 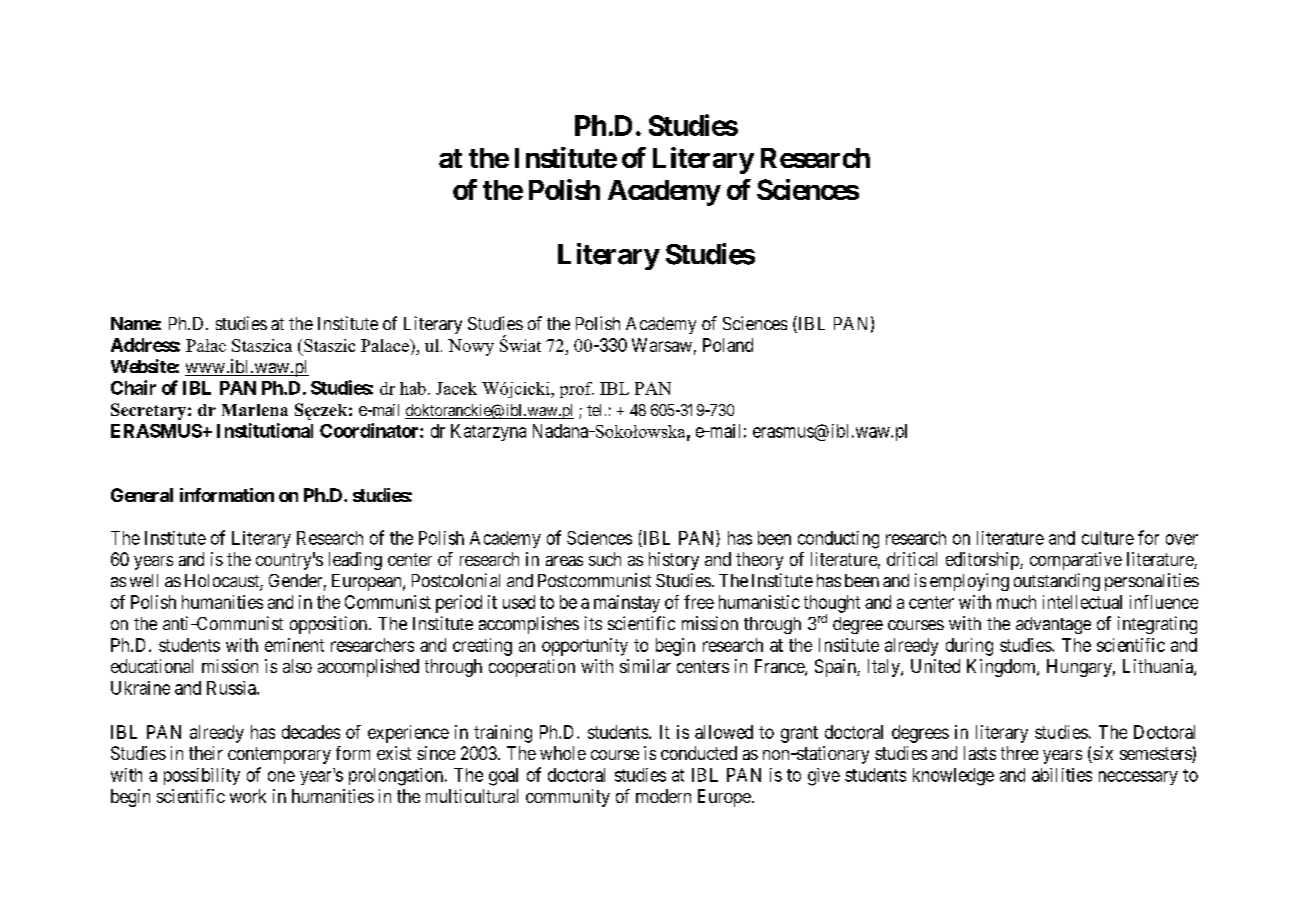 I want to click on one, so click(x=281, y=776).
